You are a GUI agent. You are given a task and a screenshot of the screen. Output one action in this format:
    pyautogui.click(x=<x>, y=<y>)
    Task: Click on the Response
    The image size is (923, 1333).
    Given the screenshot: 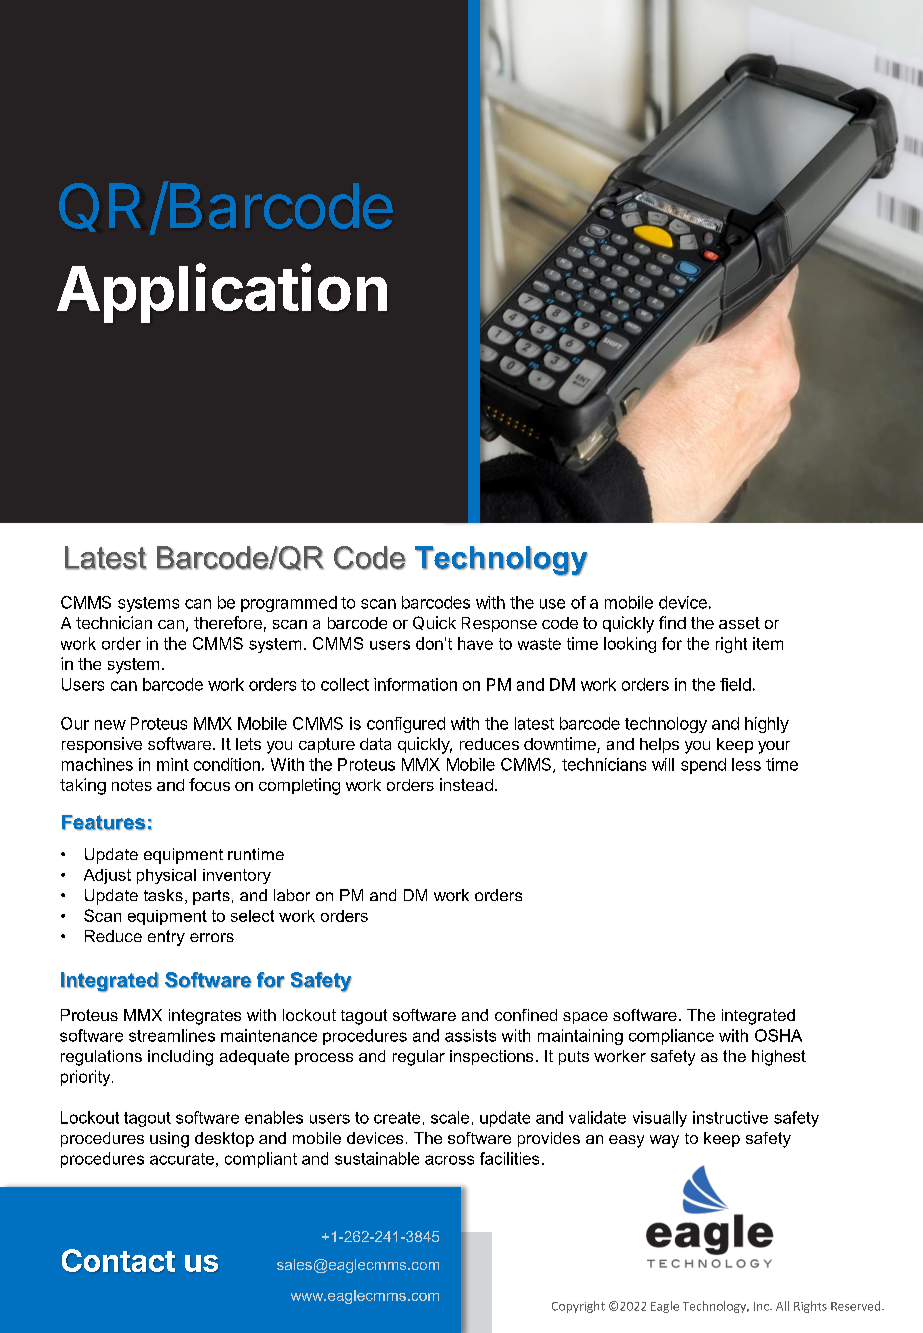 What is the action you would take?
    pyautogui.click(x=499, y=624)
